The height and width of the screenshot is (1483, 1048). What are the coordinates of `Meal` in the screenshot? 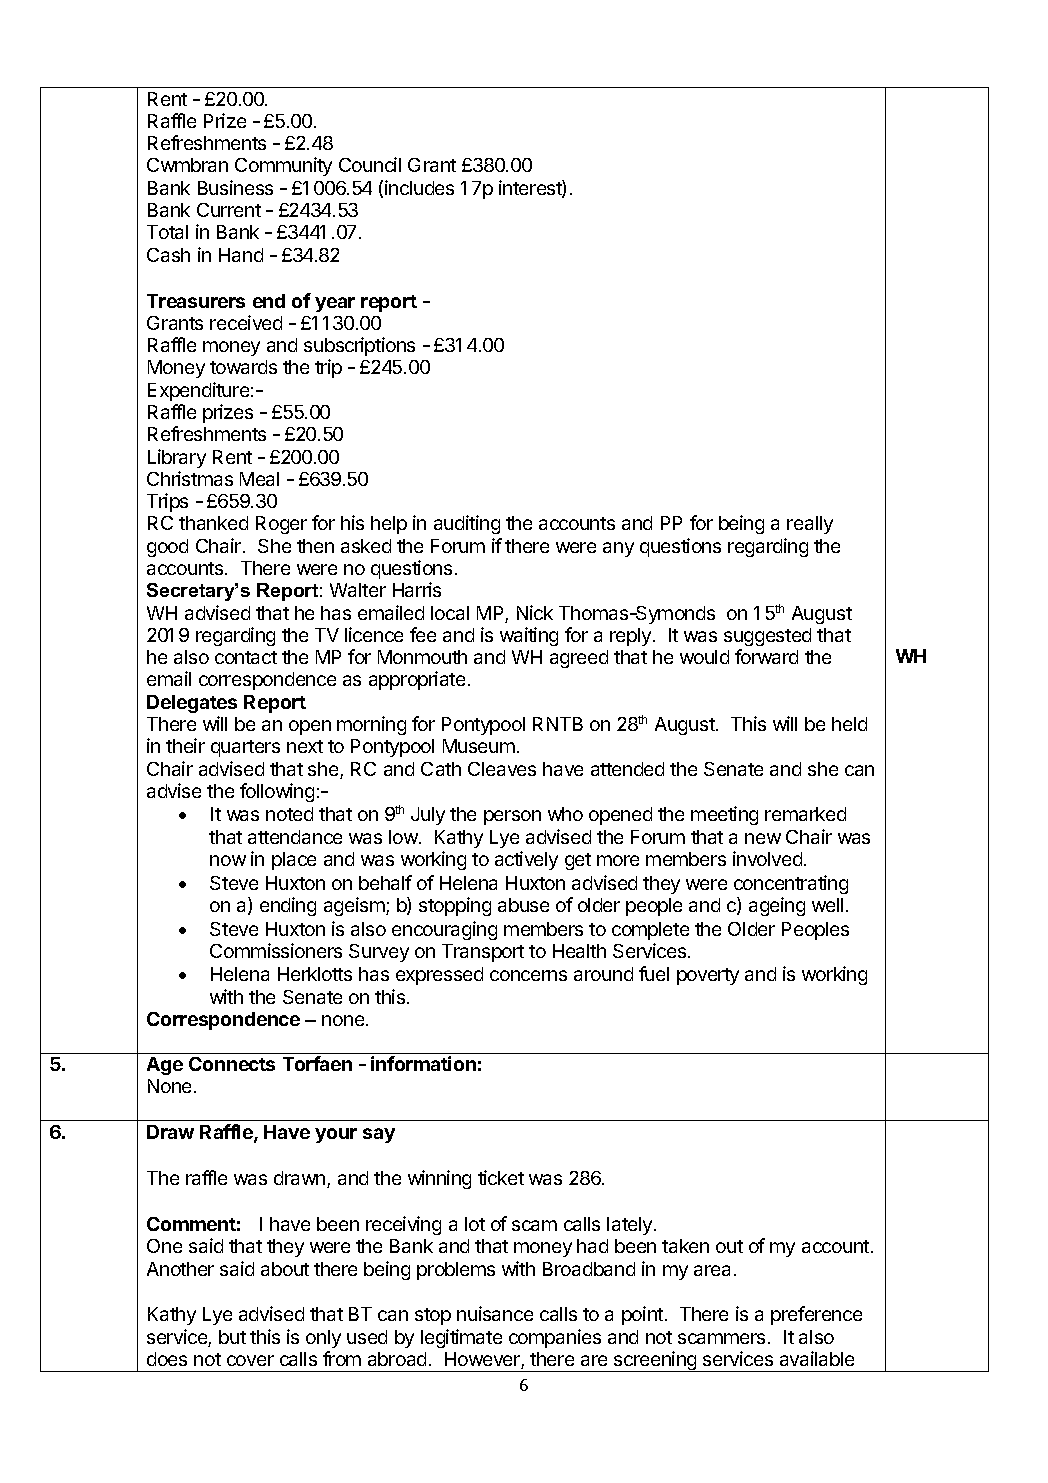 It's located at (259, 479).
